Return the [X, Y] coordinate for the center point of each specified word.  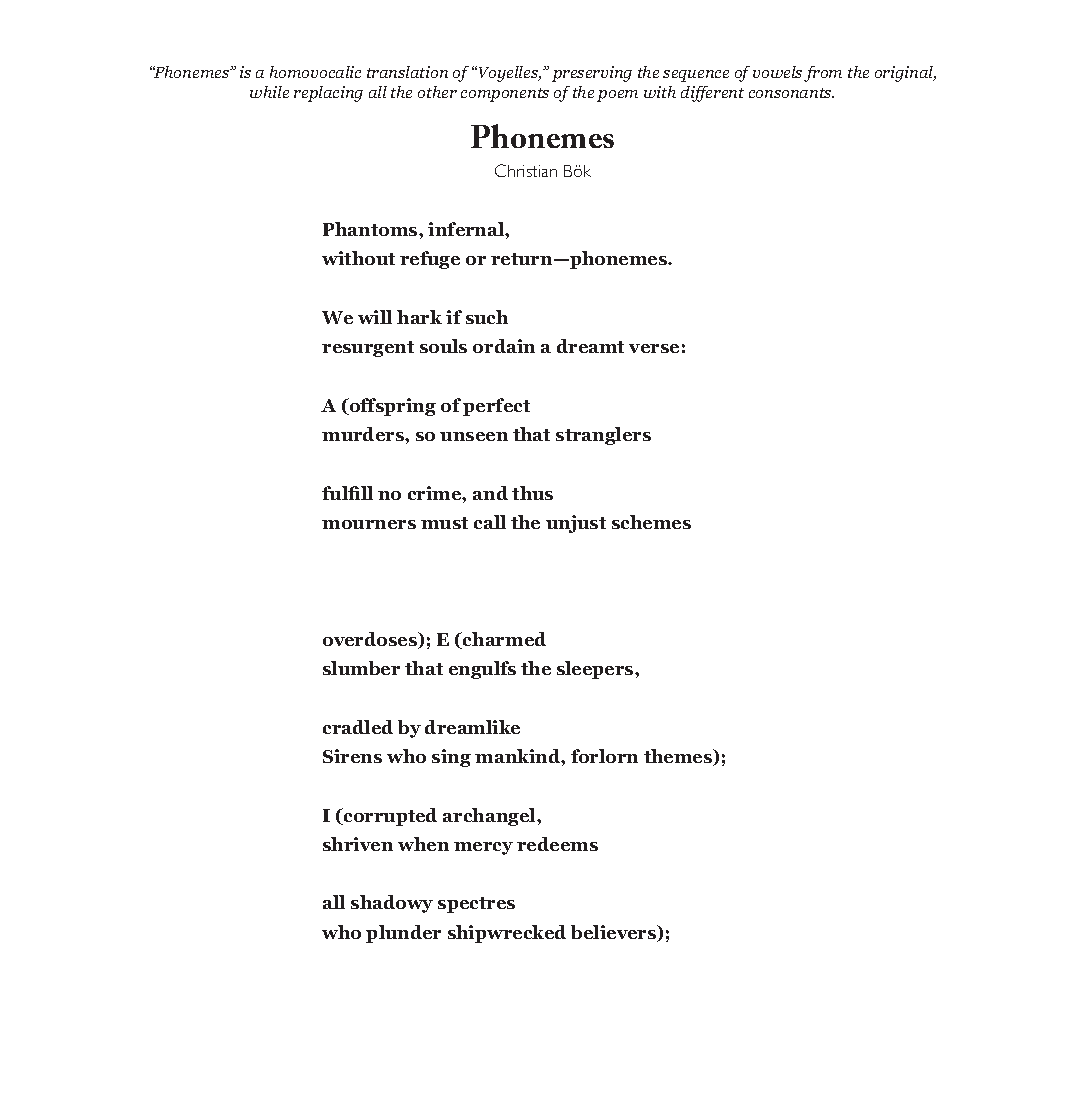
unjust [576, 524]
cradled [358, 727]
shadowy [392, 904]
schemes [651, 522]
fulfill [347, 493]
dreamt [590, 346]
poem [617, 96]
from [823, 74]
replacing [328, 94]
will [375, 317]
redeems [557, 844]
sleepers [596, 670]
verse [654, 348]
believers [615, 933]
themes [679, 757]
